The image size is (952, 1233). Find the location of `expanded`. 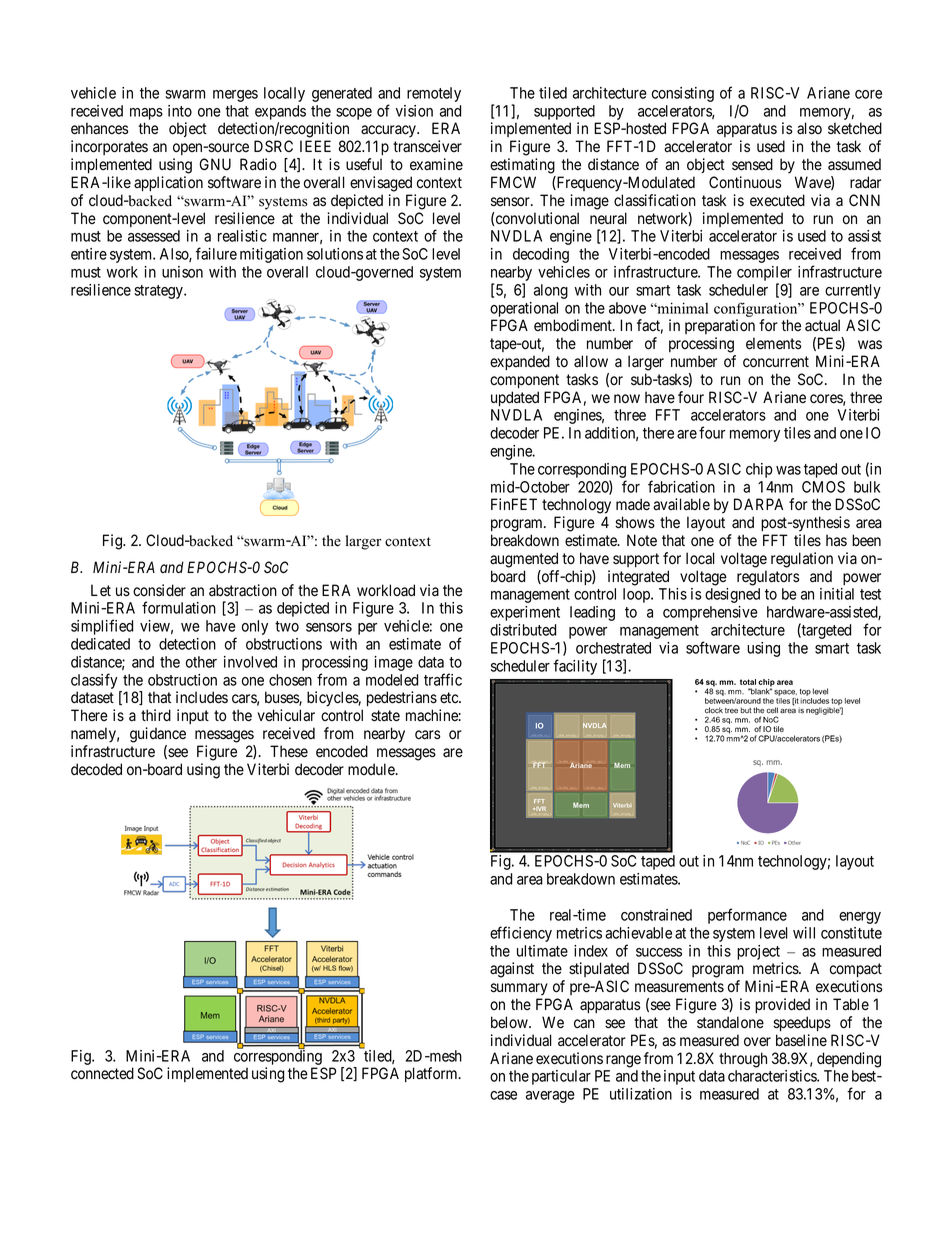

expanded is located at coordinates (520, 362).
